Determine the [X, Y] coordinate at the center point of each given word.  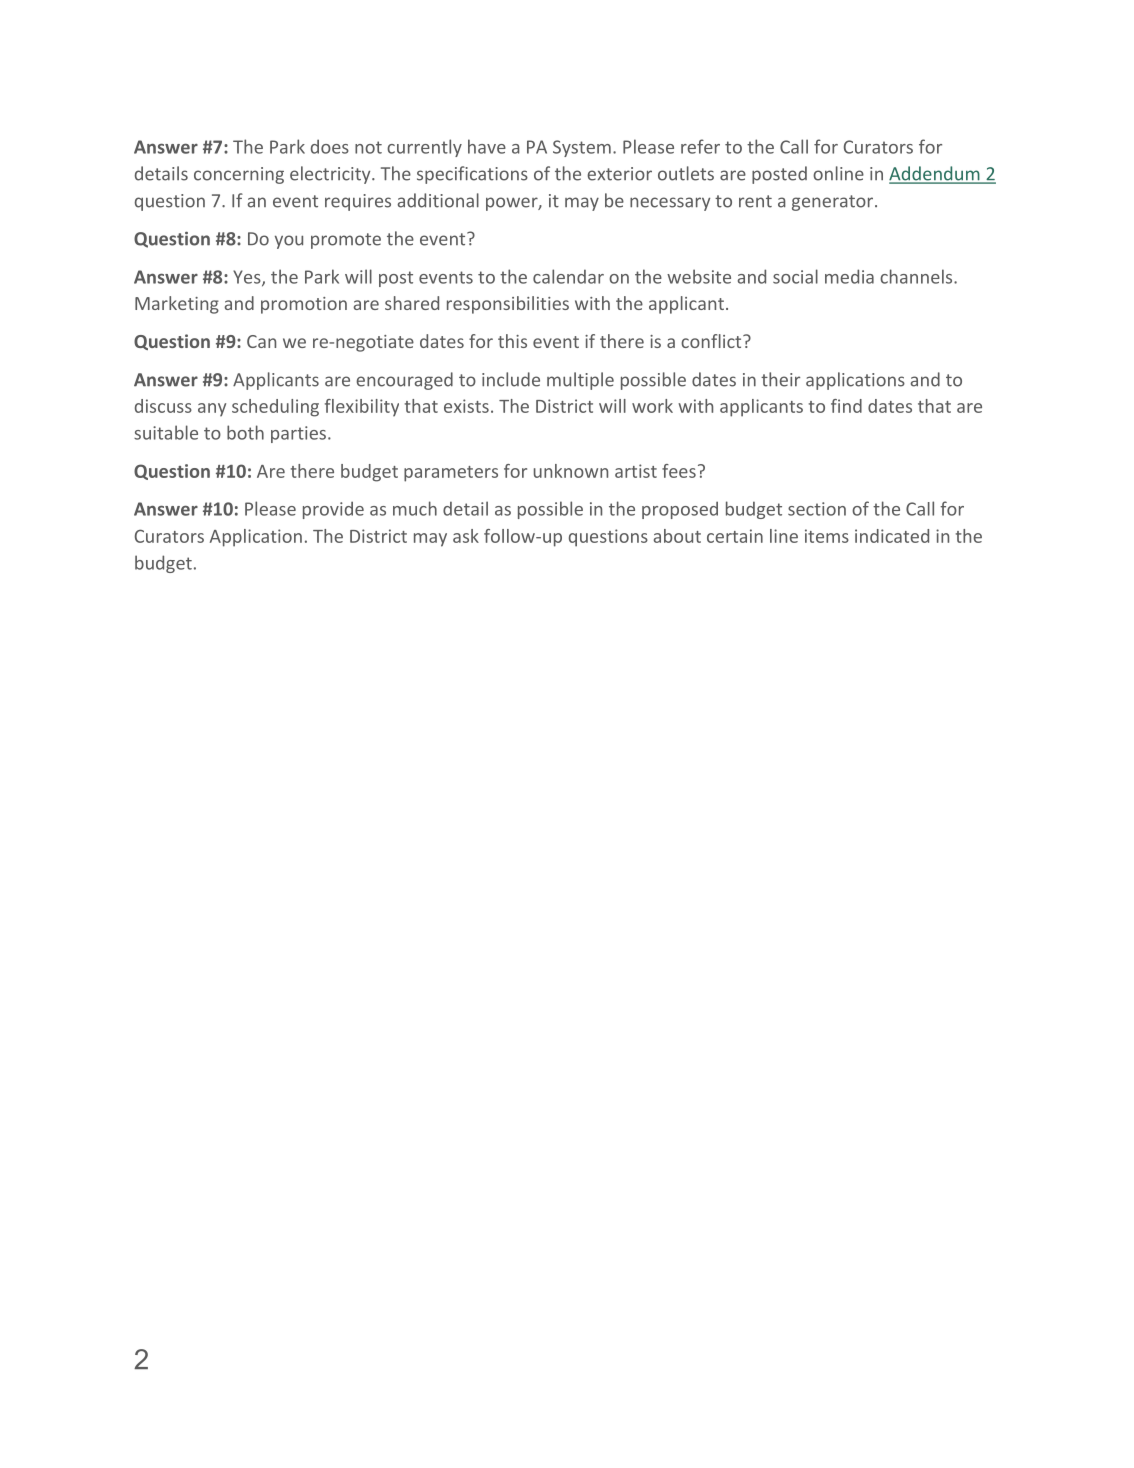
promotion [304, 305]
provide [333, 510]
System [582, 148]
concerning [239, 175]
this [512, 341]
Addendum [935, 174]
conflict [712, 341]
